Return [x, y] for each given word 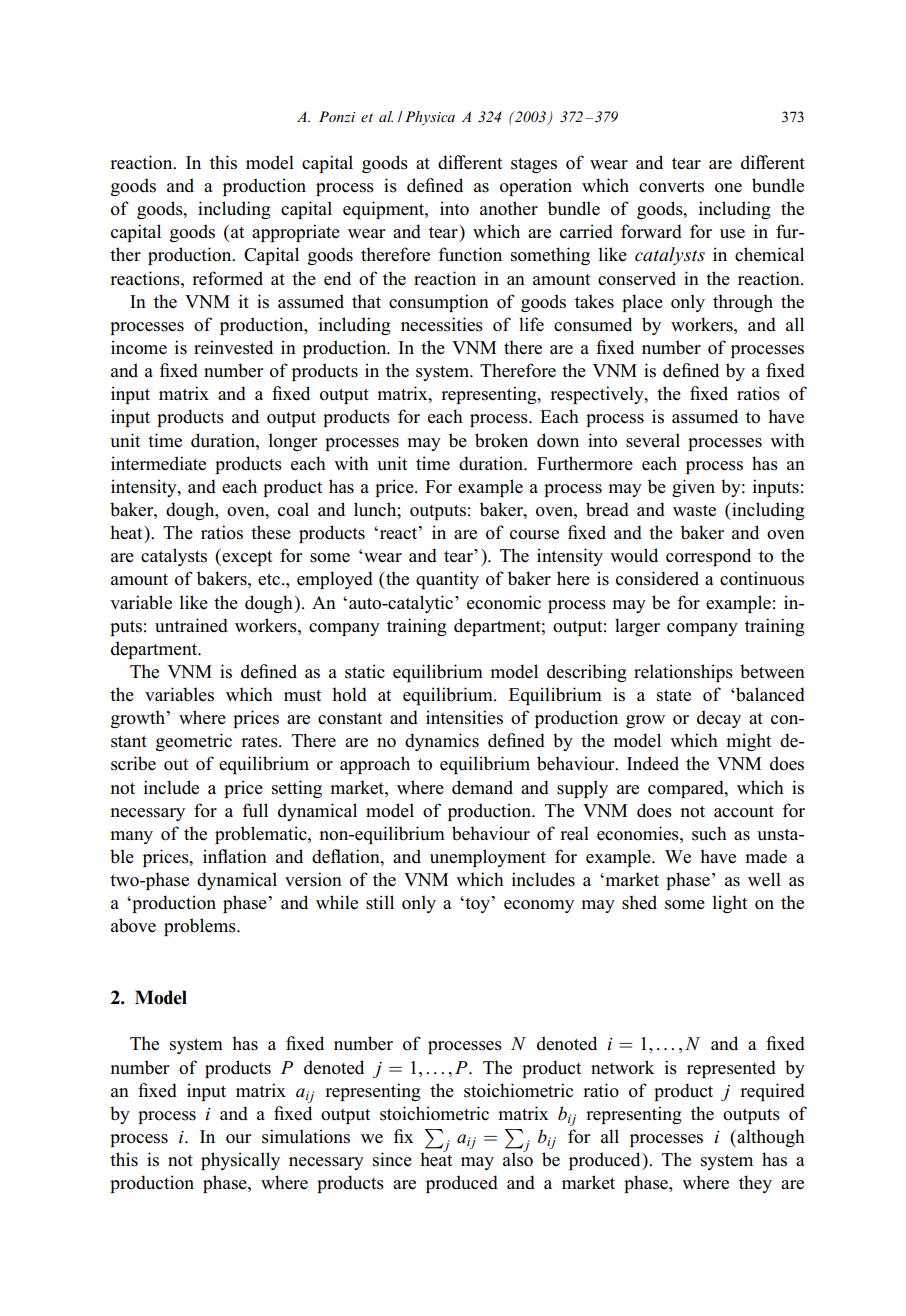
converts [671, 187]
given [693, 488]
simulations [306, 1136]
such [709, 833]
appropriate [296, 233]
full [255, 810]
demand [482, 787]
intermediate [158, 463]
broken [501, 440]
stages [534, 165]
